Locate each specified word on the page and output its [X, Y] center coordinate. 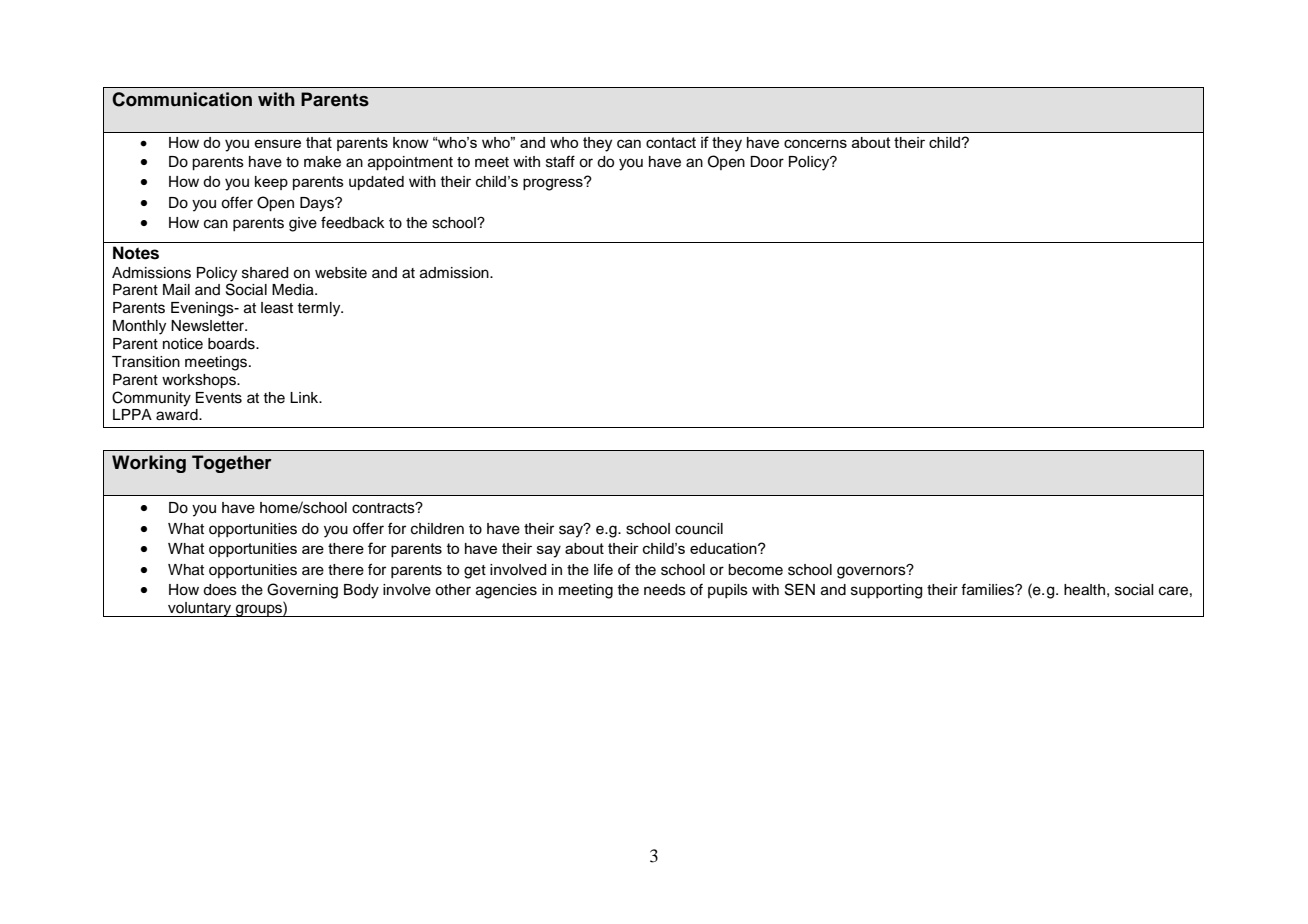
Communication [182, 99]
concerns [815, 143]
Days [318, 204]
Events [219, 398]
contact [671, 142]
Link [305, 397]
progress [554, 184]
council [699, 529]
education [724, 548]
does [220, 590]
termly [320, 309]
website [341, 273]
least [277, 308]
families [988, 590]
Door [767, 161]
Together [232, 464]
